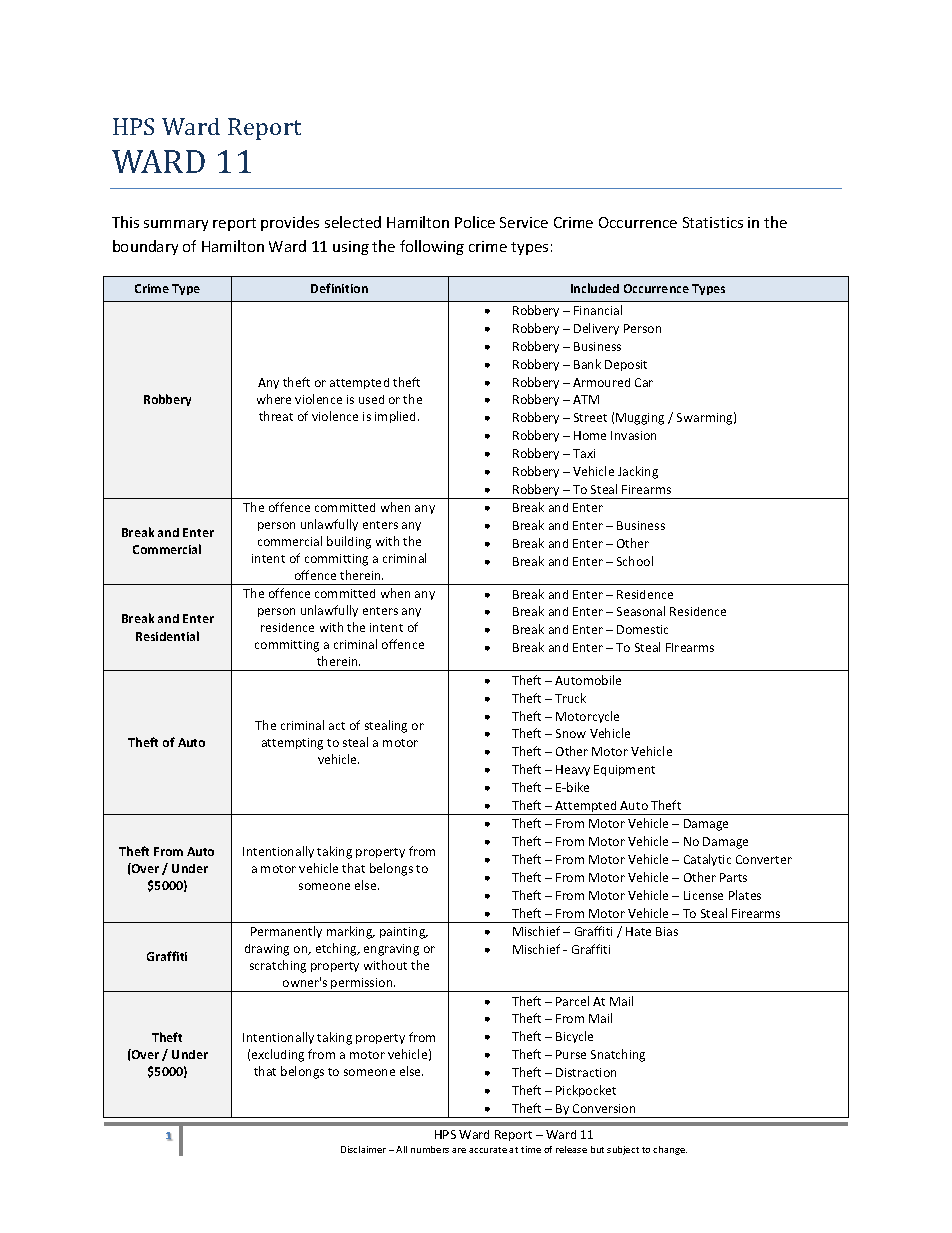 This document has height=1233, width=952. Describe the element at coordinates (278, 1055) in the document. I see `excluding` at that location.
